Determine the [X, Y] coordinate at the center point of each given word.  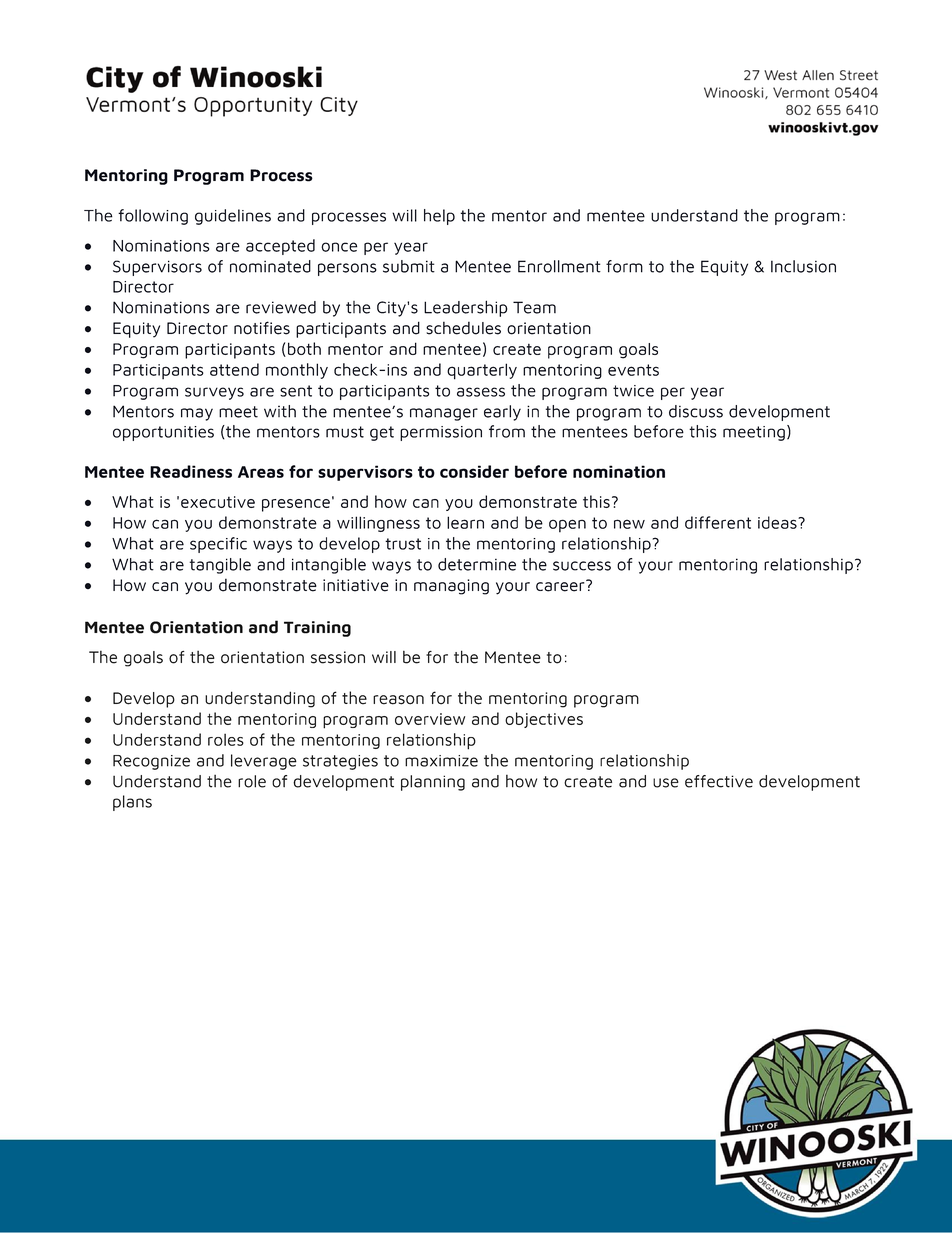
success [582, 566]
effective [719, 781]
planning [433, 783]
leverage [264, 762]
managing [451, 587]
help [439, 217]
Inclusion [803, 266]
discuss [696, 411]
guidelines [233, 217]
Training [317, 629]
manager [444, 414]
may [197, 414]
